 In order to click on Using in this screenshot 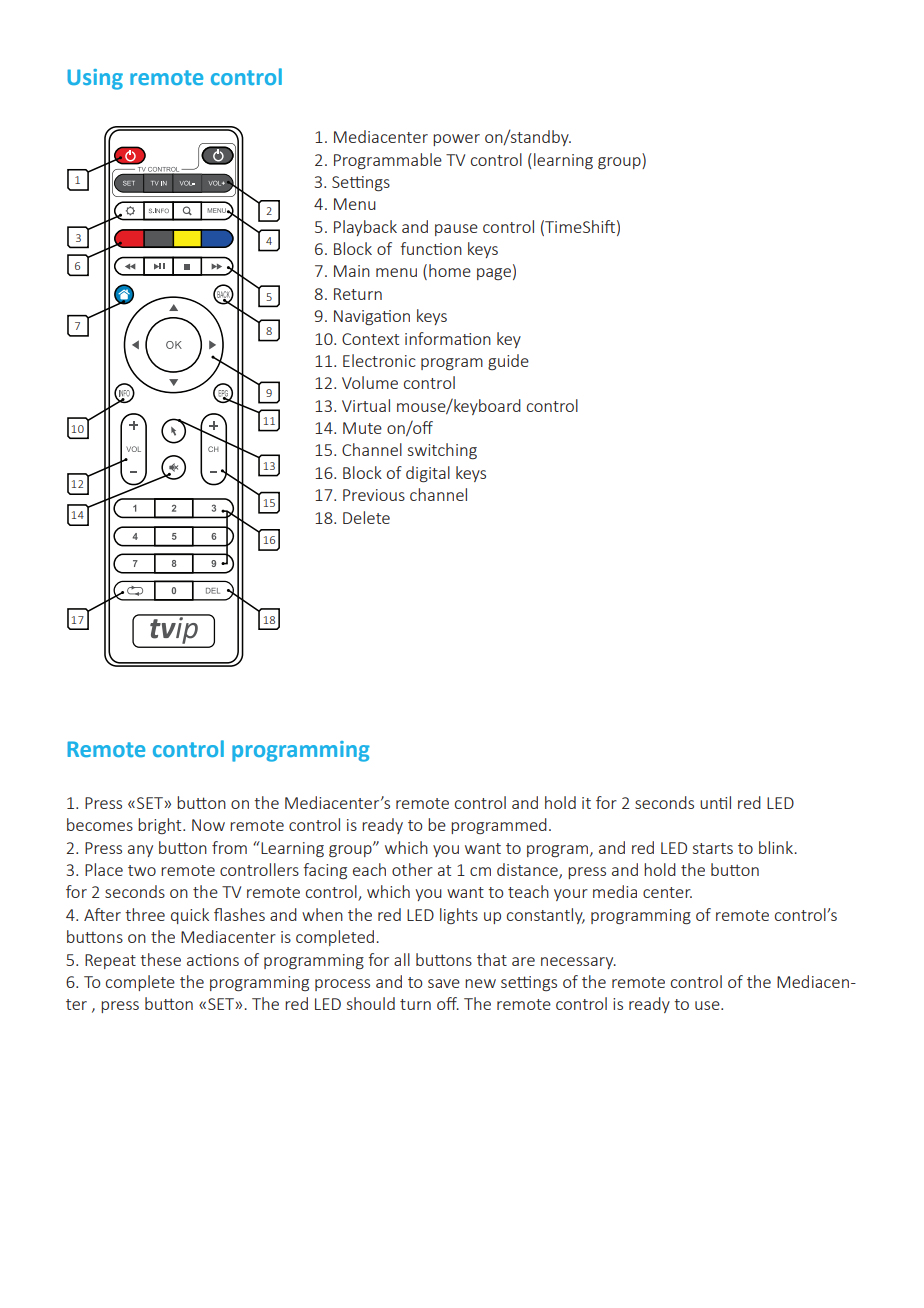, I will do `click(95, 79)`.
